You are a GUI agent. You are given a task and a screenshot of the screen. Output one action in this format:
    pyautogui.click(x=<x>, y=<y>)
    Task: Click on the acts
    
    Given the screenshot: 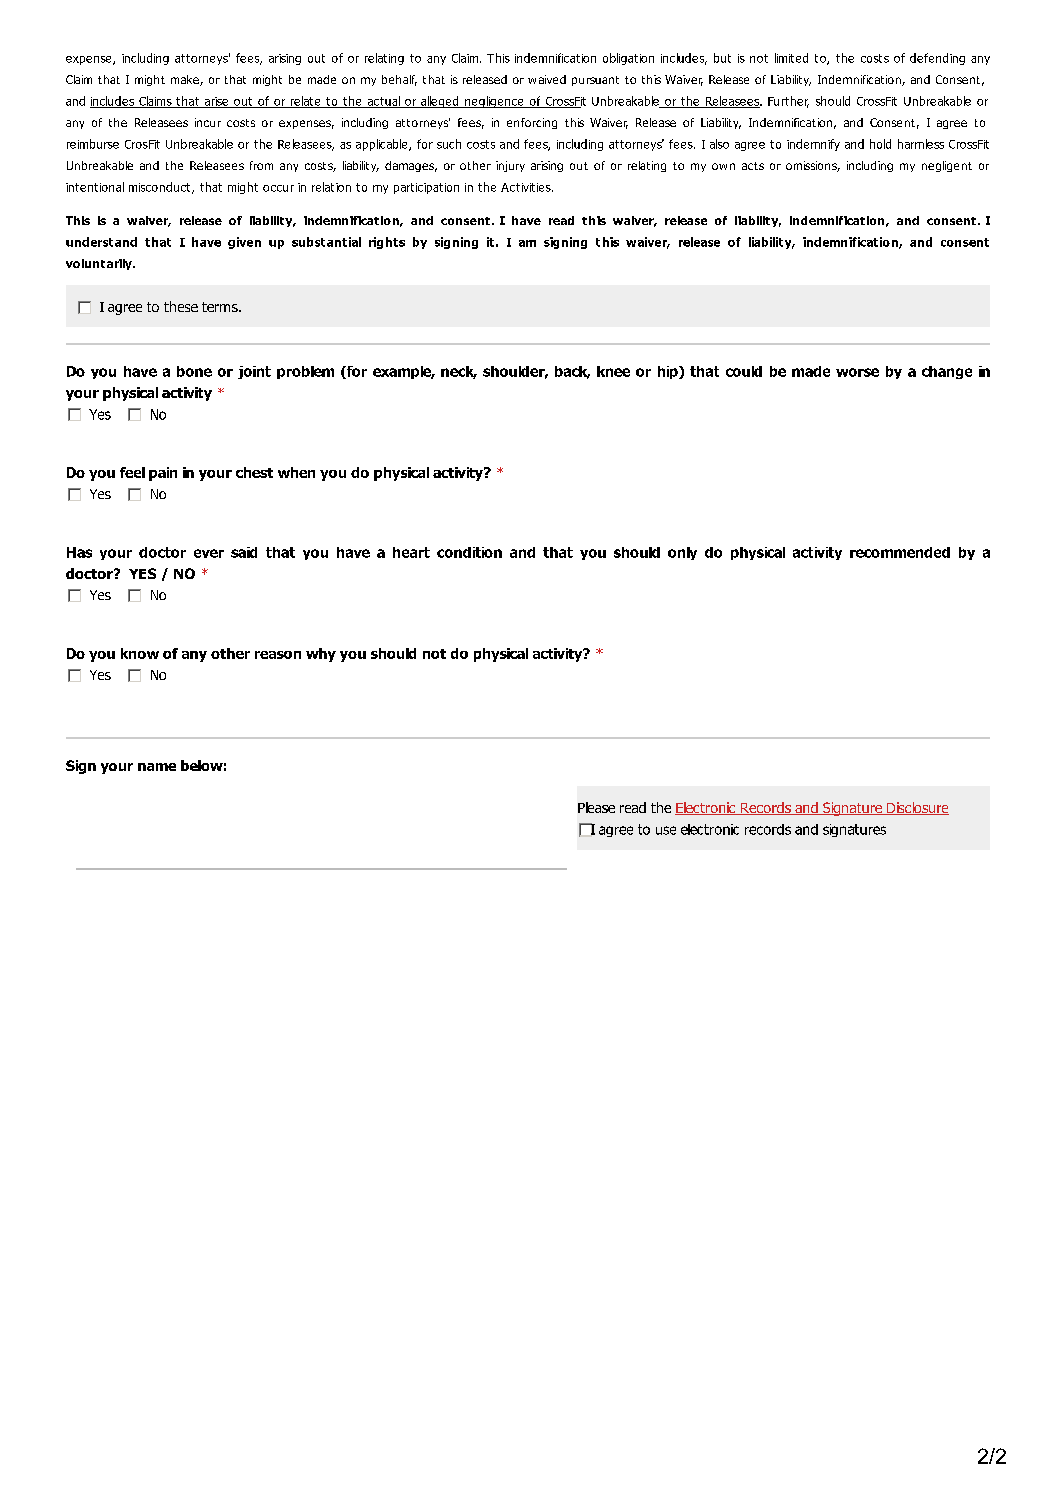 What is the action you would take?
    pyautogui.click(x=753, y=166)
